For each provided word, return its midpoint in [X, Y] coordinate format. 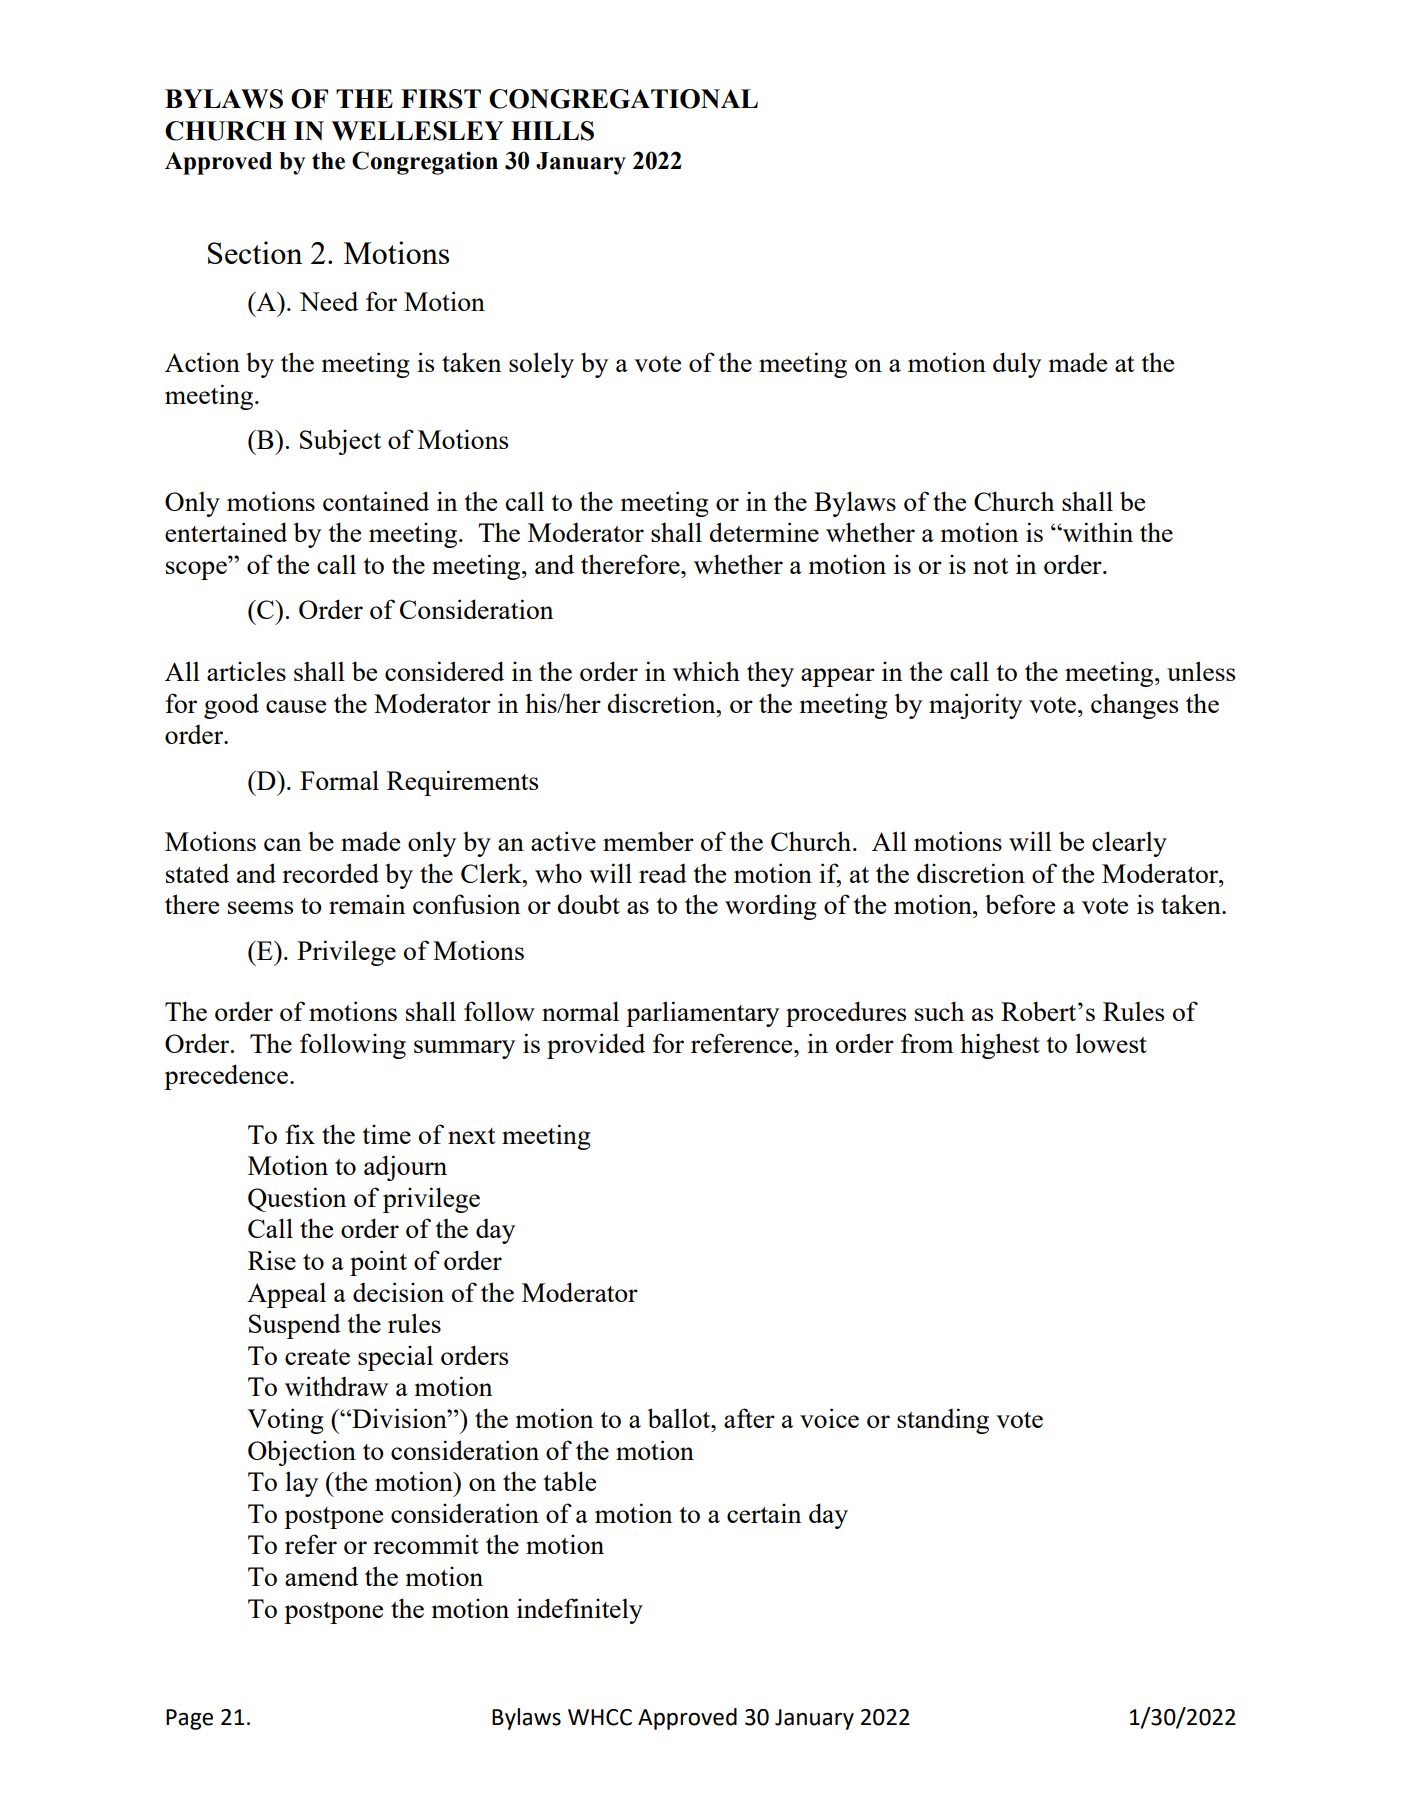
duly [1017, 365]
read [663, 873]
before [1020, 904]
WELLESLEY [417, 131]
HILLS [552, 131]
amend [321, 1576]
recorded [330, 873]
